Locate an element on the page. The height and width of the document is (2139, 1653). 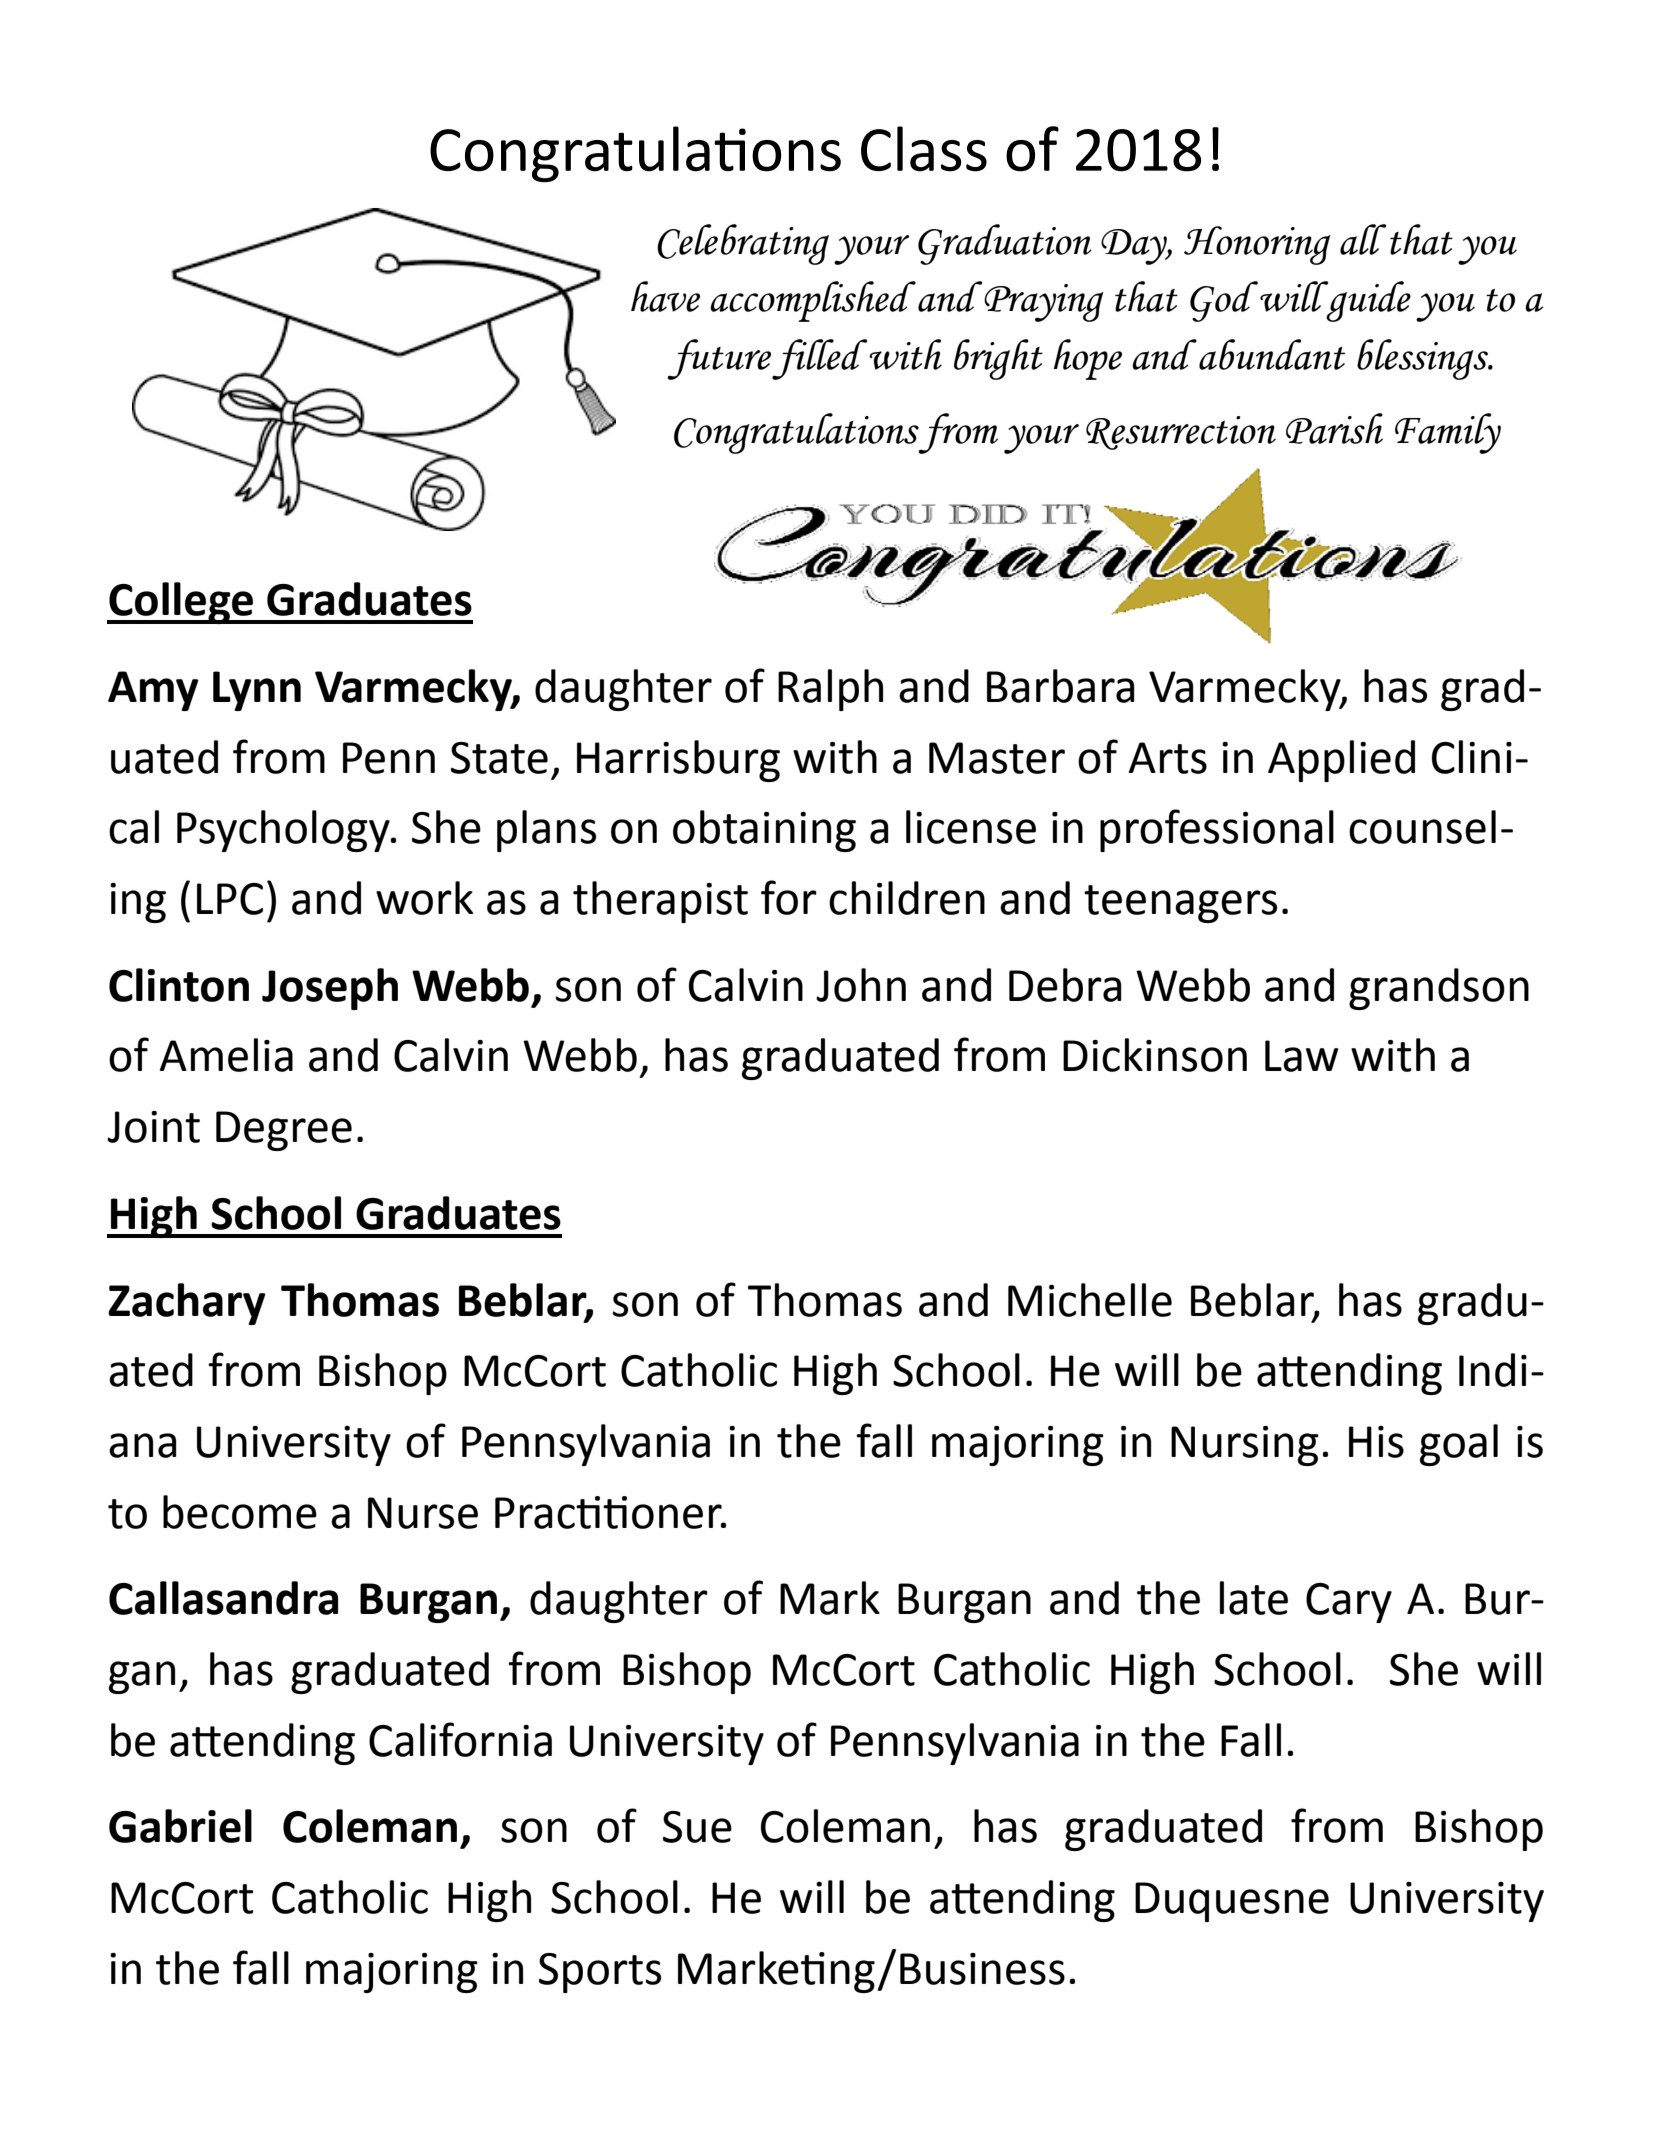
Gabriel is located at coordinates (180, 1826).
